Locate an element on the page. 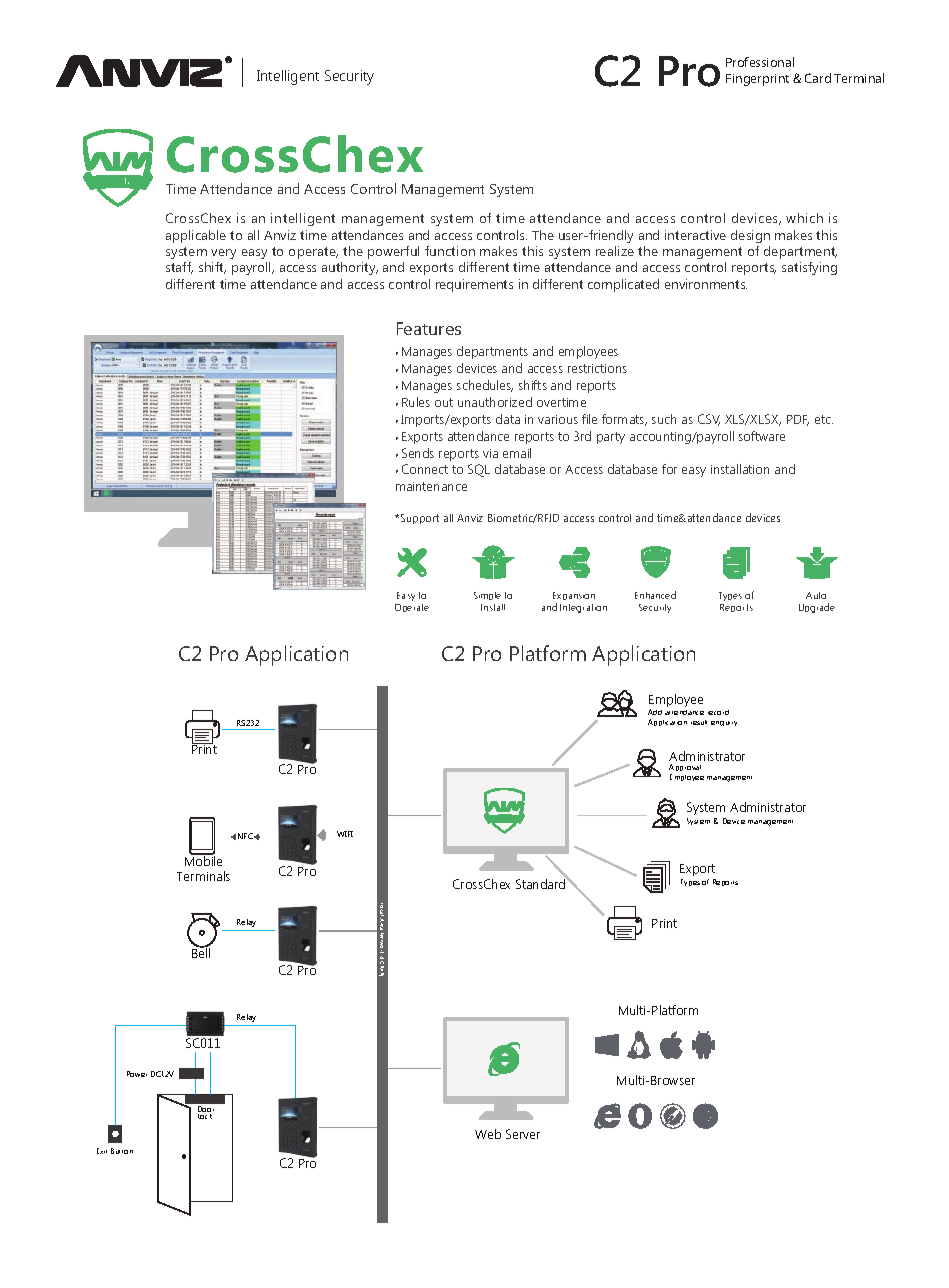 The width and height of the document is (949, 1288). Professional is located at coordinates (760, 62).
